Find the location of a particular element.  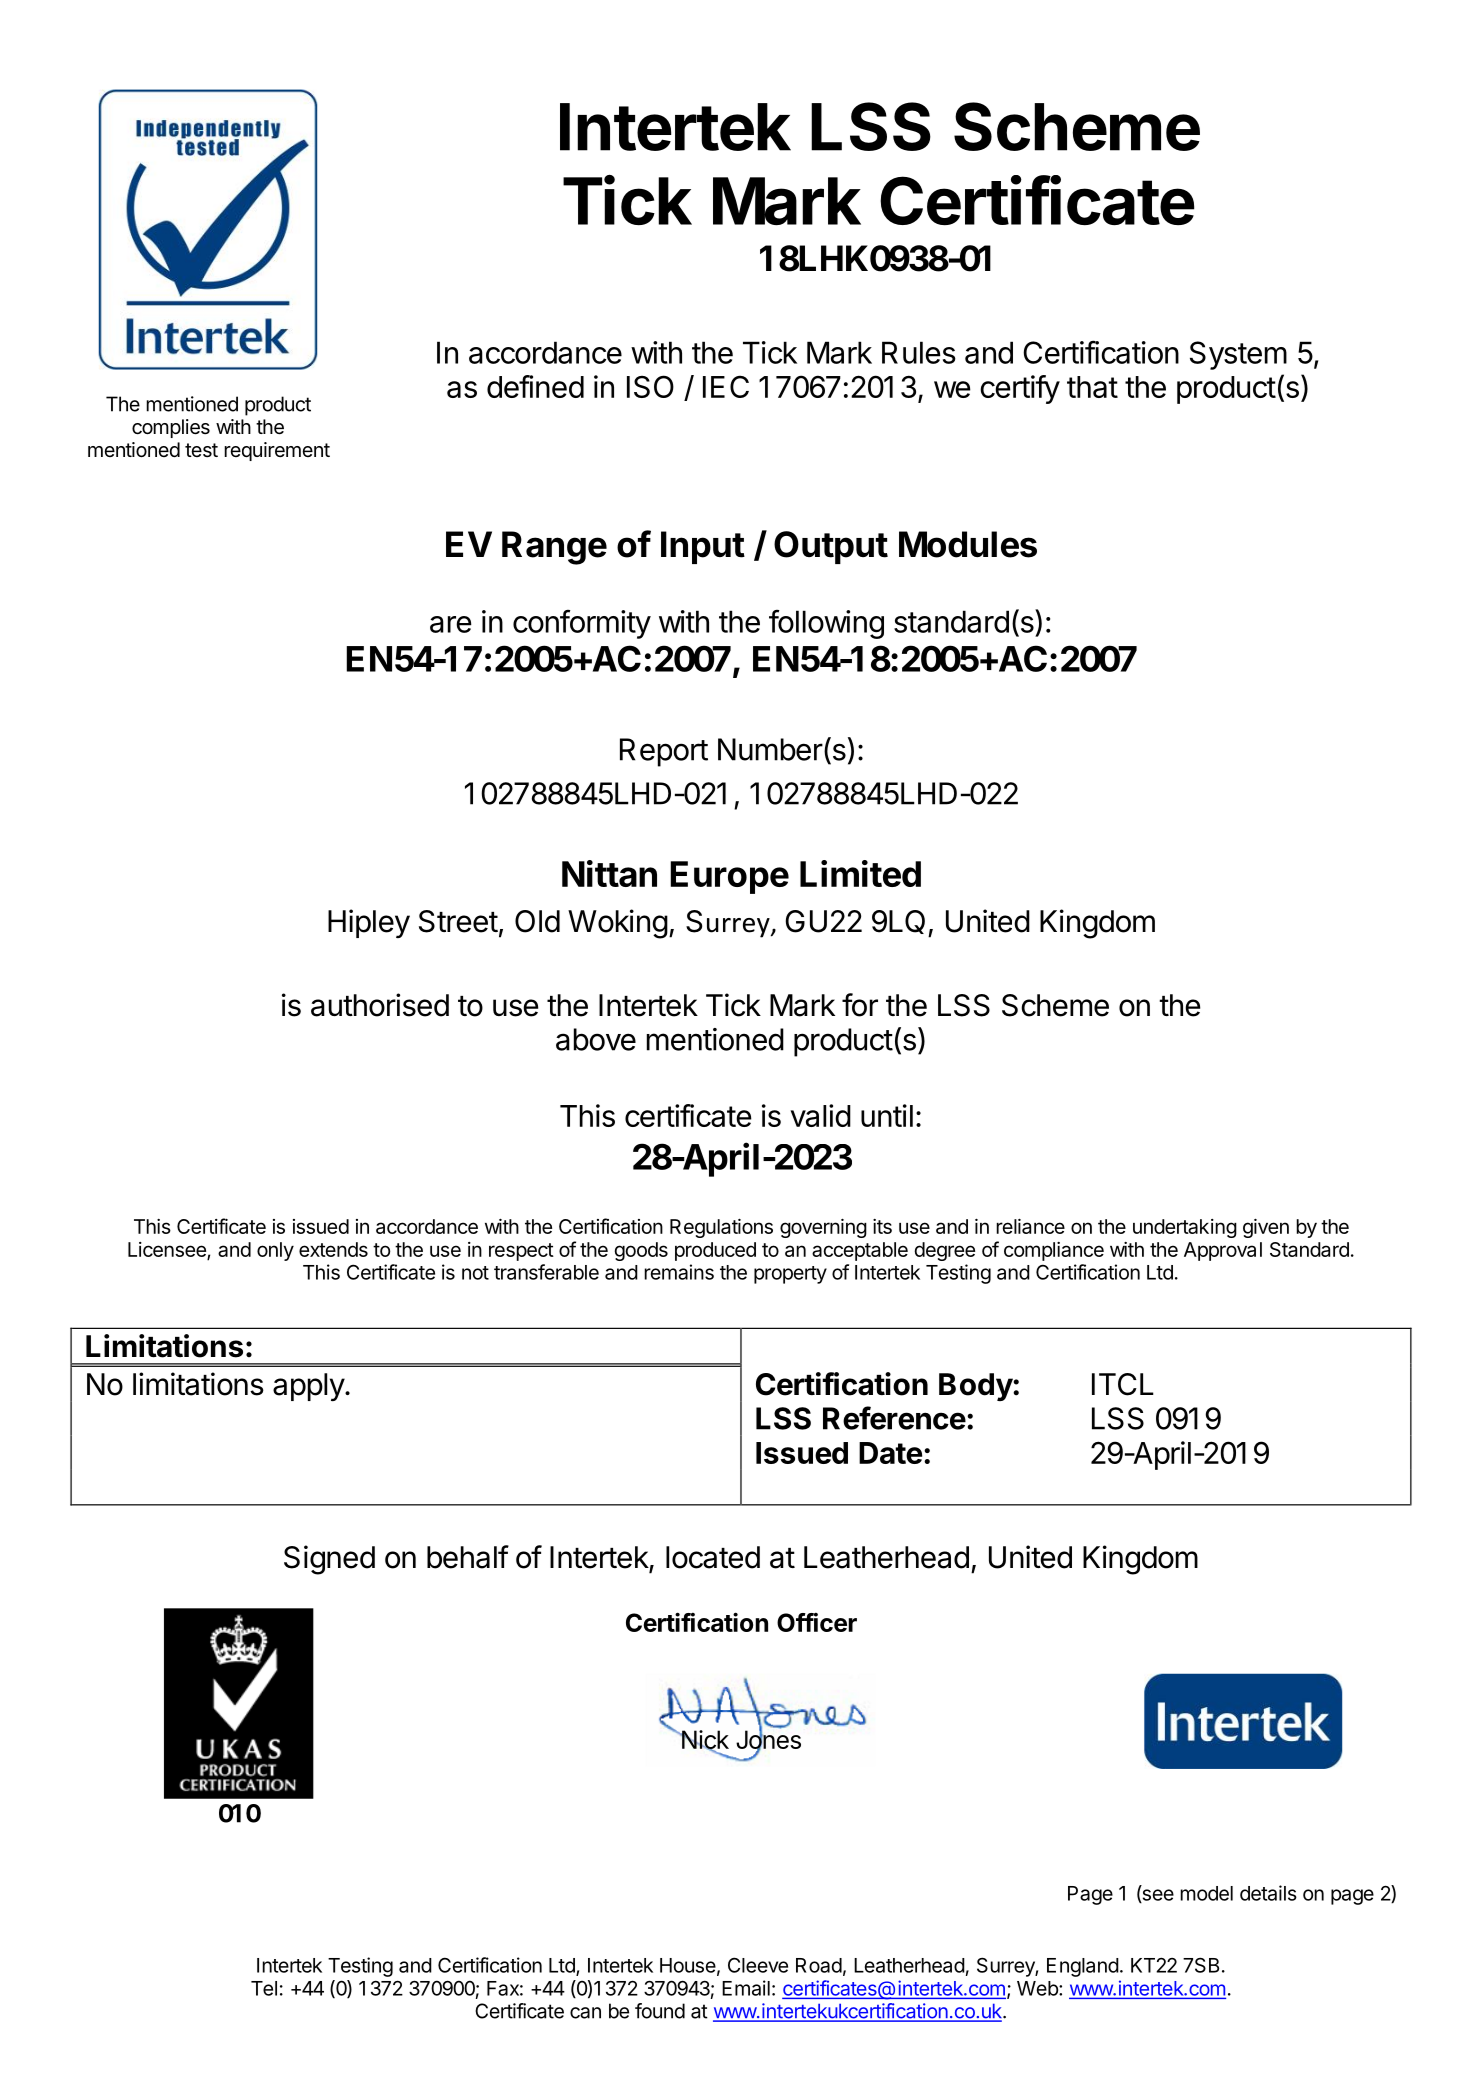

undertaking is located at coordinates (1185, 1228).
